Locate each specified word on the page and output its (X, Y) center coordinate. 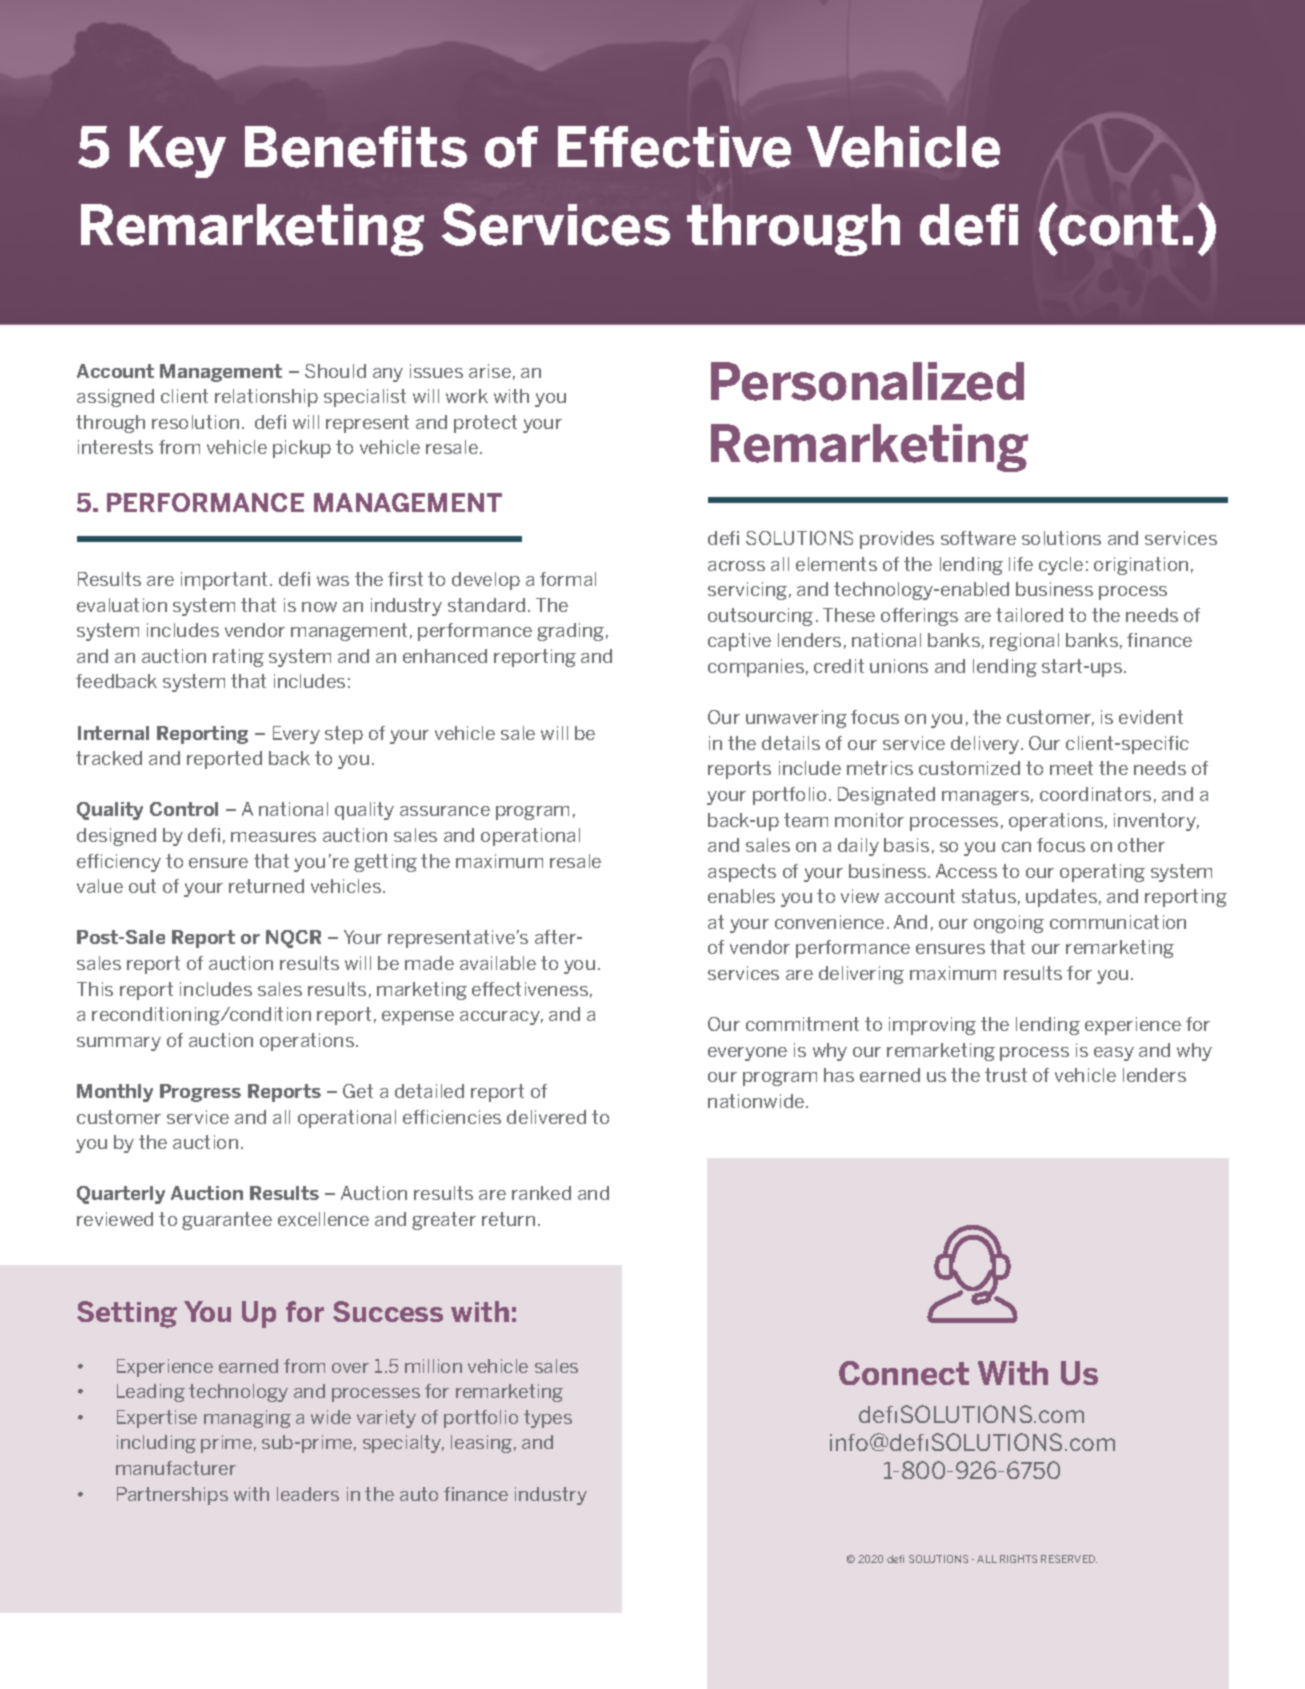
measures (273, 837)
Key (178, 152)
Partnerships (172, 1496)
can (1016, 847)
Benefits (356, 147)
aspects (742, 873)
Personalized (867, 381)
